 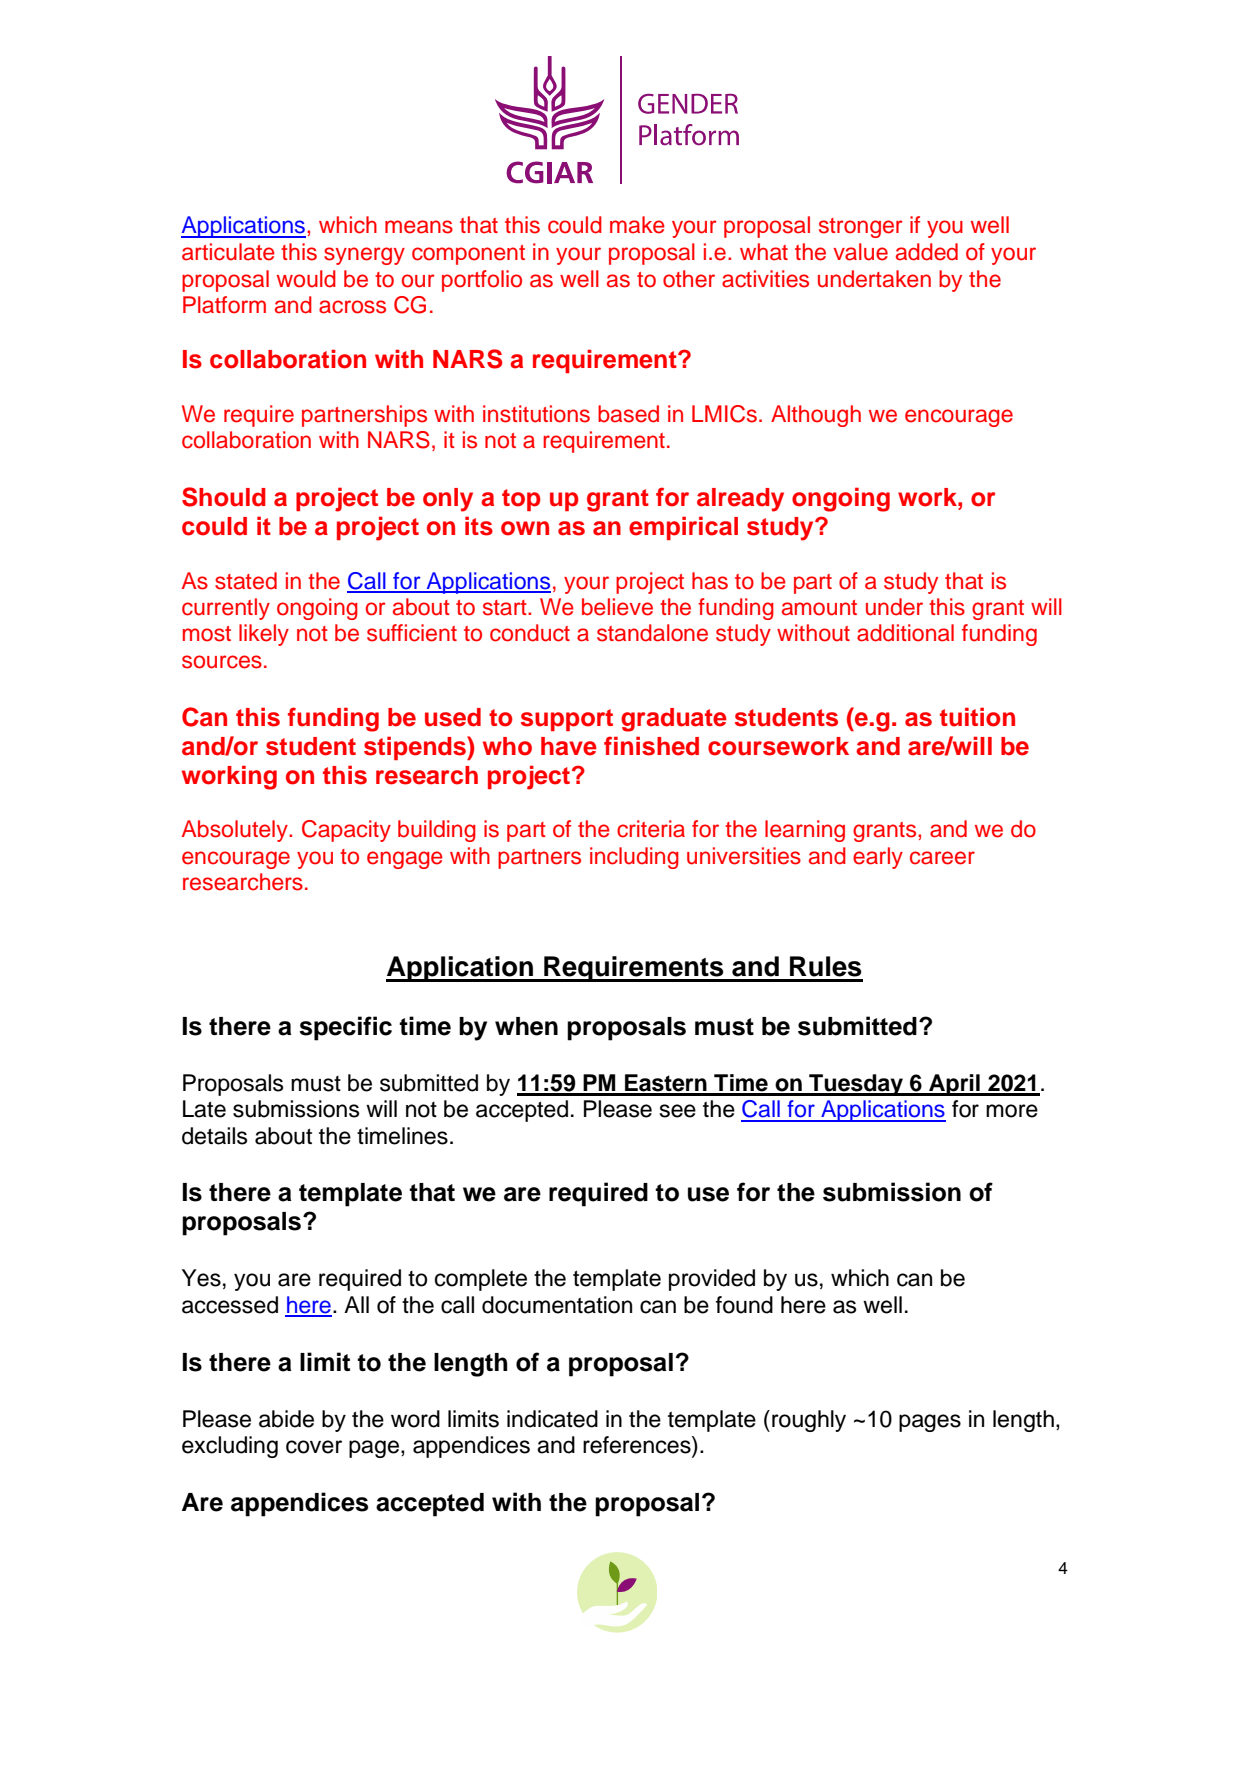 What do you see at coordinates (637, 225) in the page?
I see `make` at bounding box center [637, 225].
